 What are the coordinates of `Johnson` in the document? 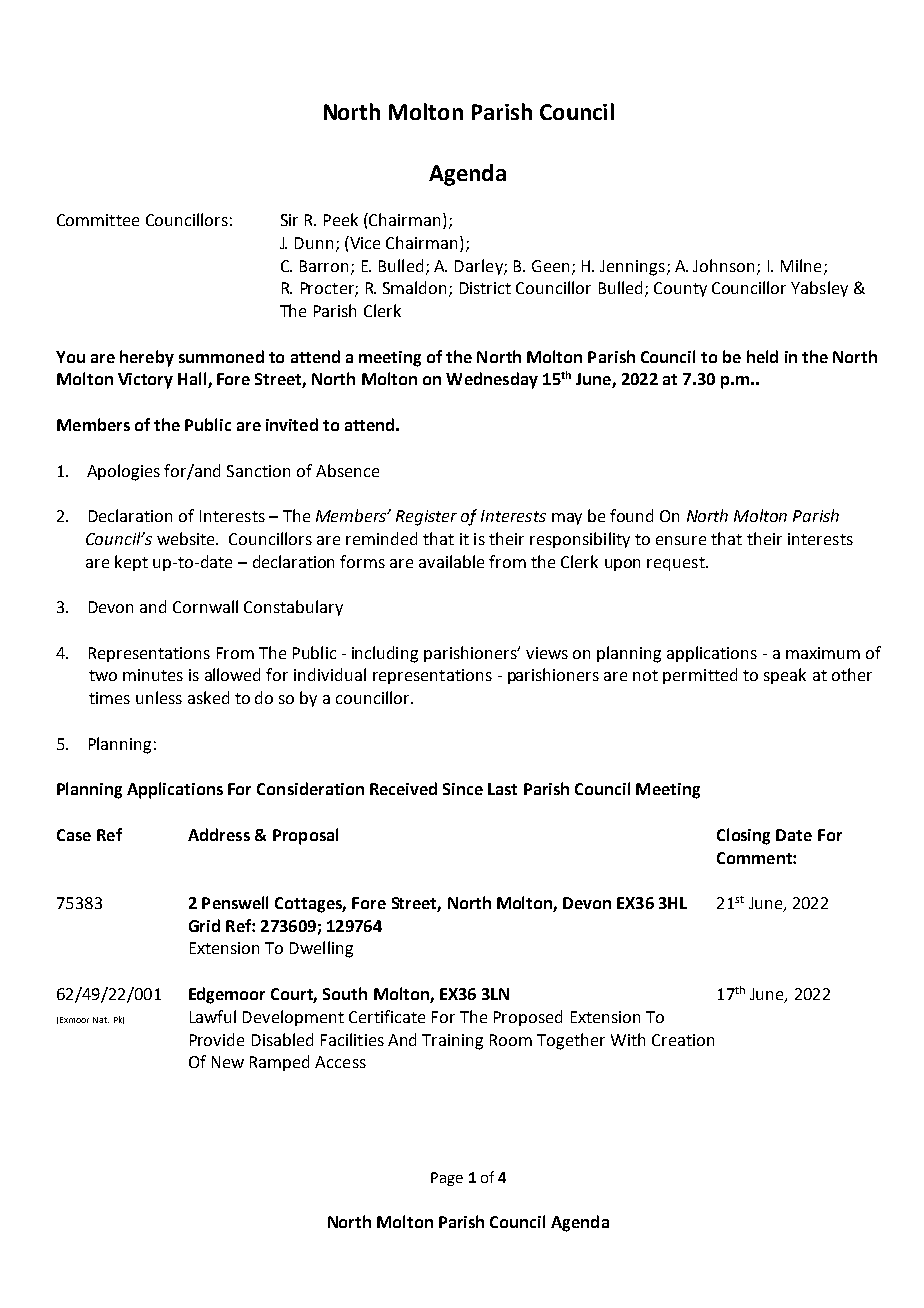 It's located at (723, 265).
